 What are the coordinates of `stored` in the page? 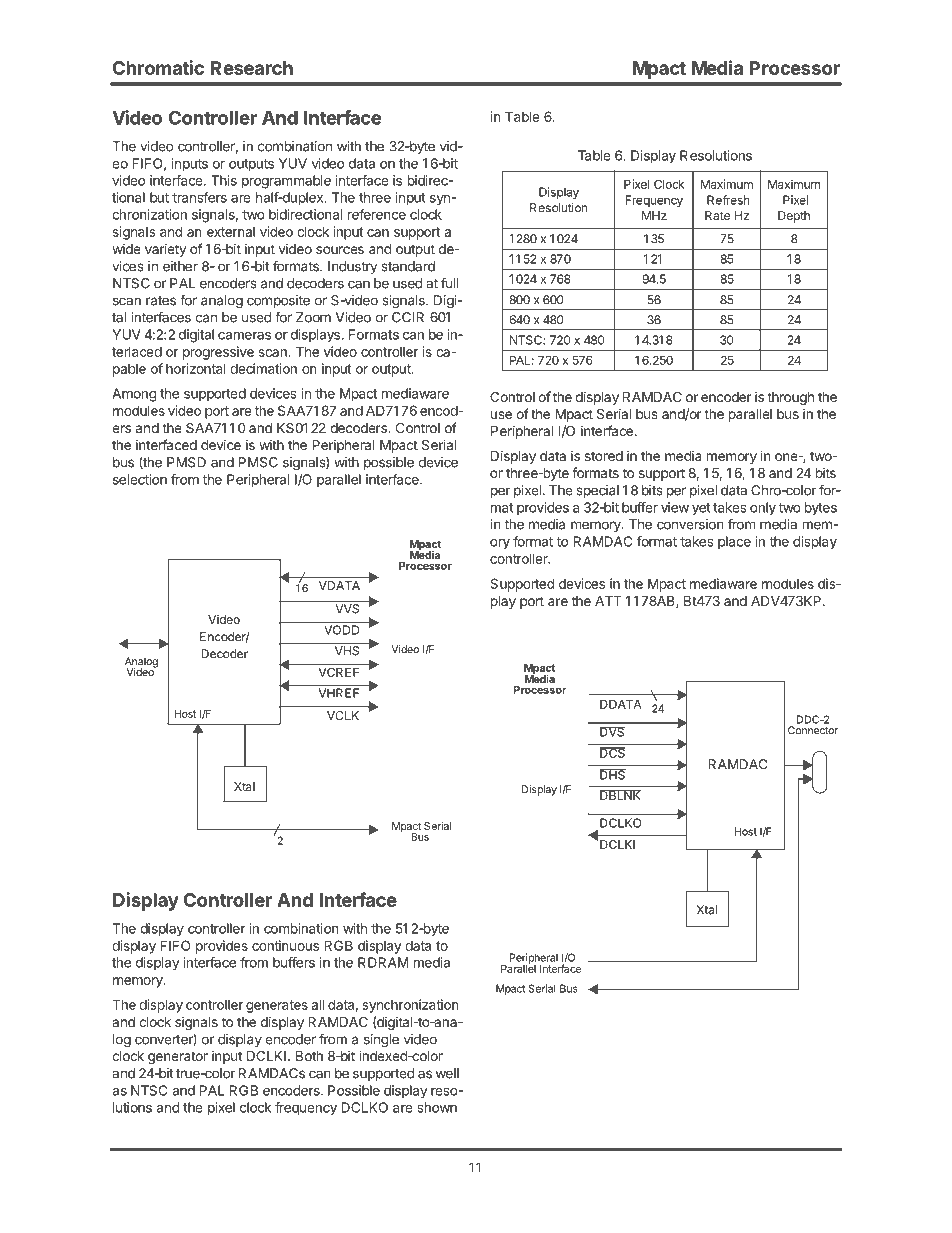 It's located at (604, 456).
